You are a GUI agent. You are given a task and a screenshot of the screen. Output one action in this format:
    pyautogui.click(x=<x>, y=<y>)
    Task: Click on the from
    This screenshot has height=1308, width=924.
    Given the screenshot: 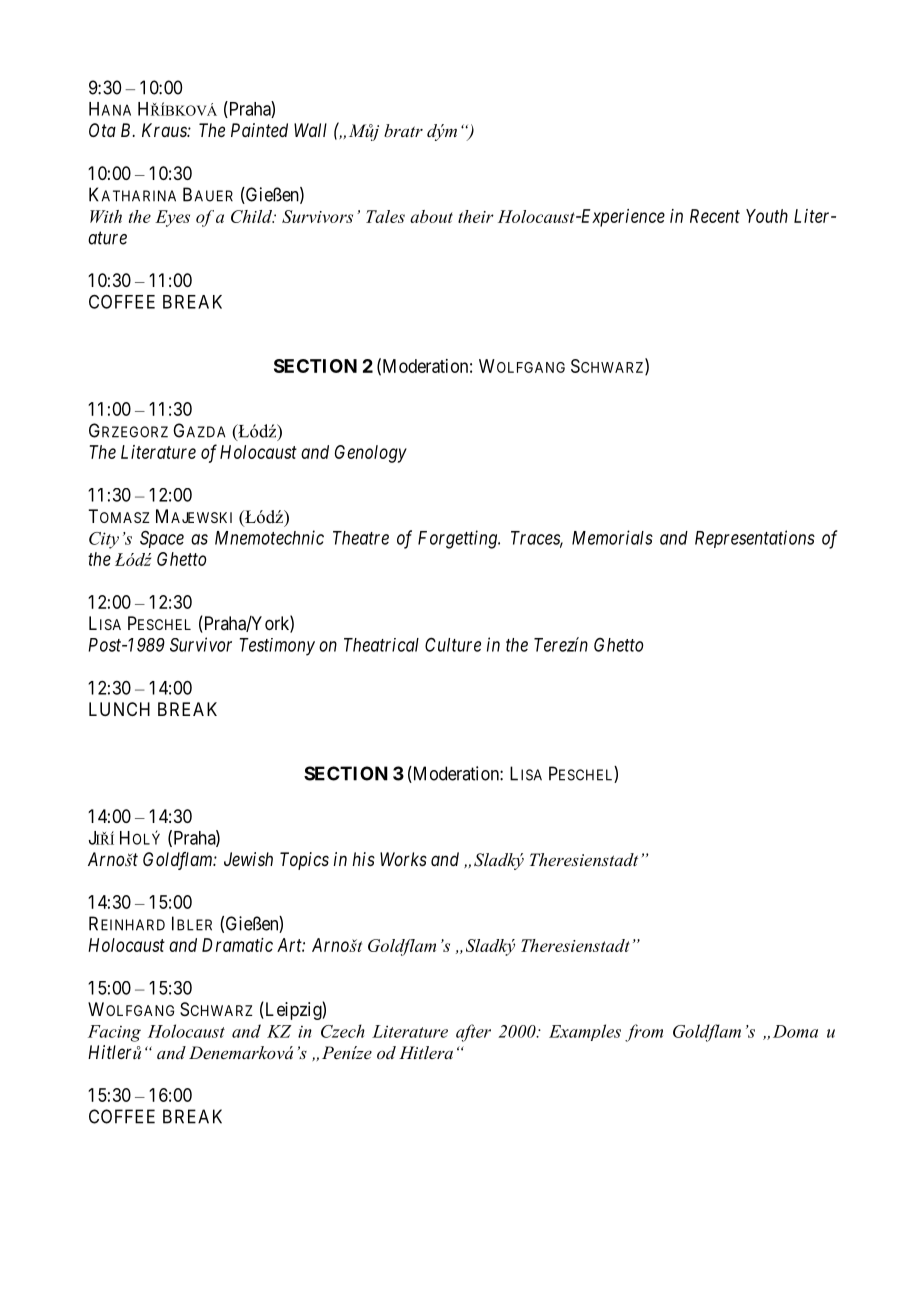 What is the action you would take?
    pyautogui.click(x=644, y=1033)
